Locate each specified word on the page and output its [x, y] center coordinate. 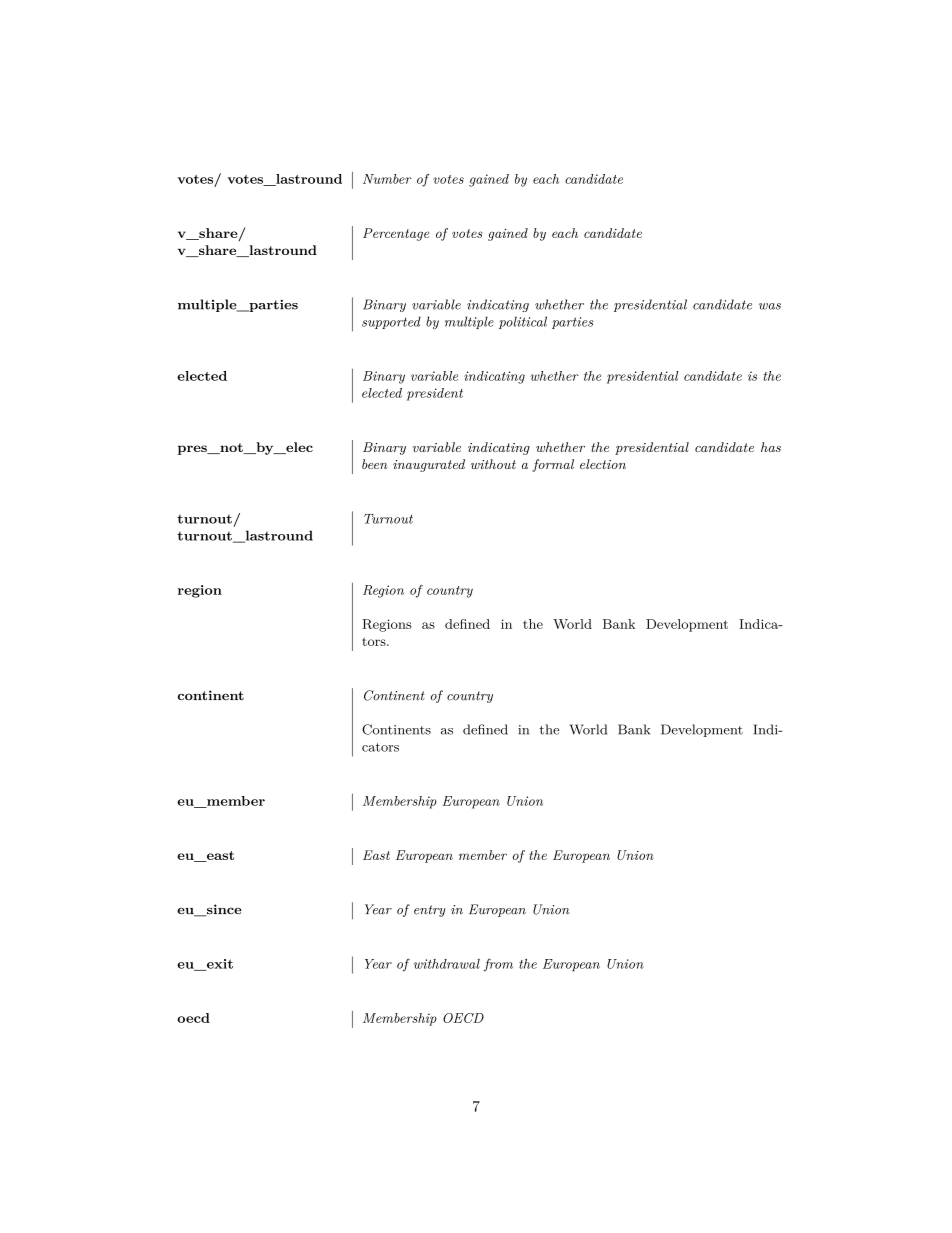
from [498, 965]
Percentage [396, 234]
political [523, 322]
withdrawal [447, 964]
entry [430, 911]
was [770, 306]
